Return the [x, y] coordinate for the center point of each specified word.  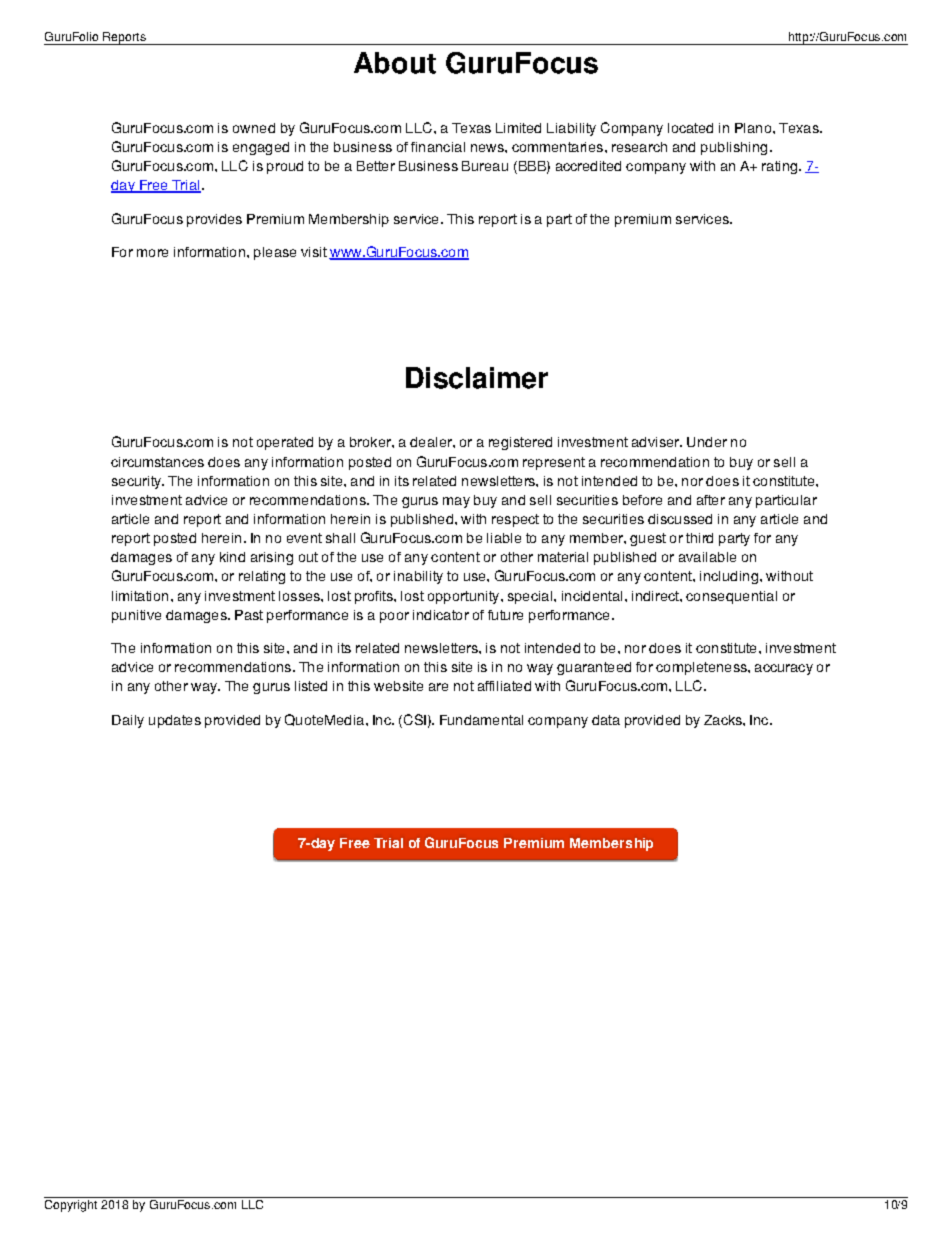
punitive [136, 616]
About [395, 63]
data [606, 720]
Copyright [71, 1206]
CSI [413, 721]
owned [254, 128]
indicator [441, 615]
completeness [702, 668]
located [690, 128]
